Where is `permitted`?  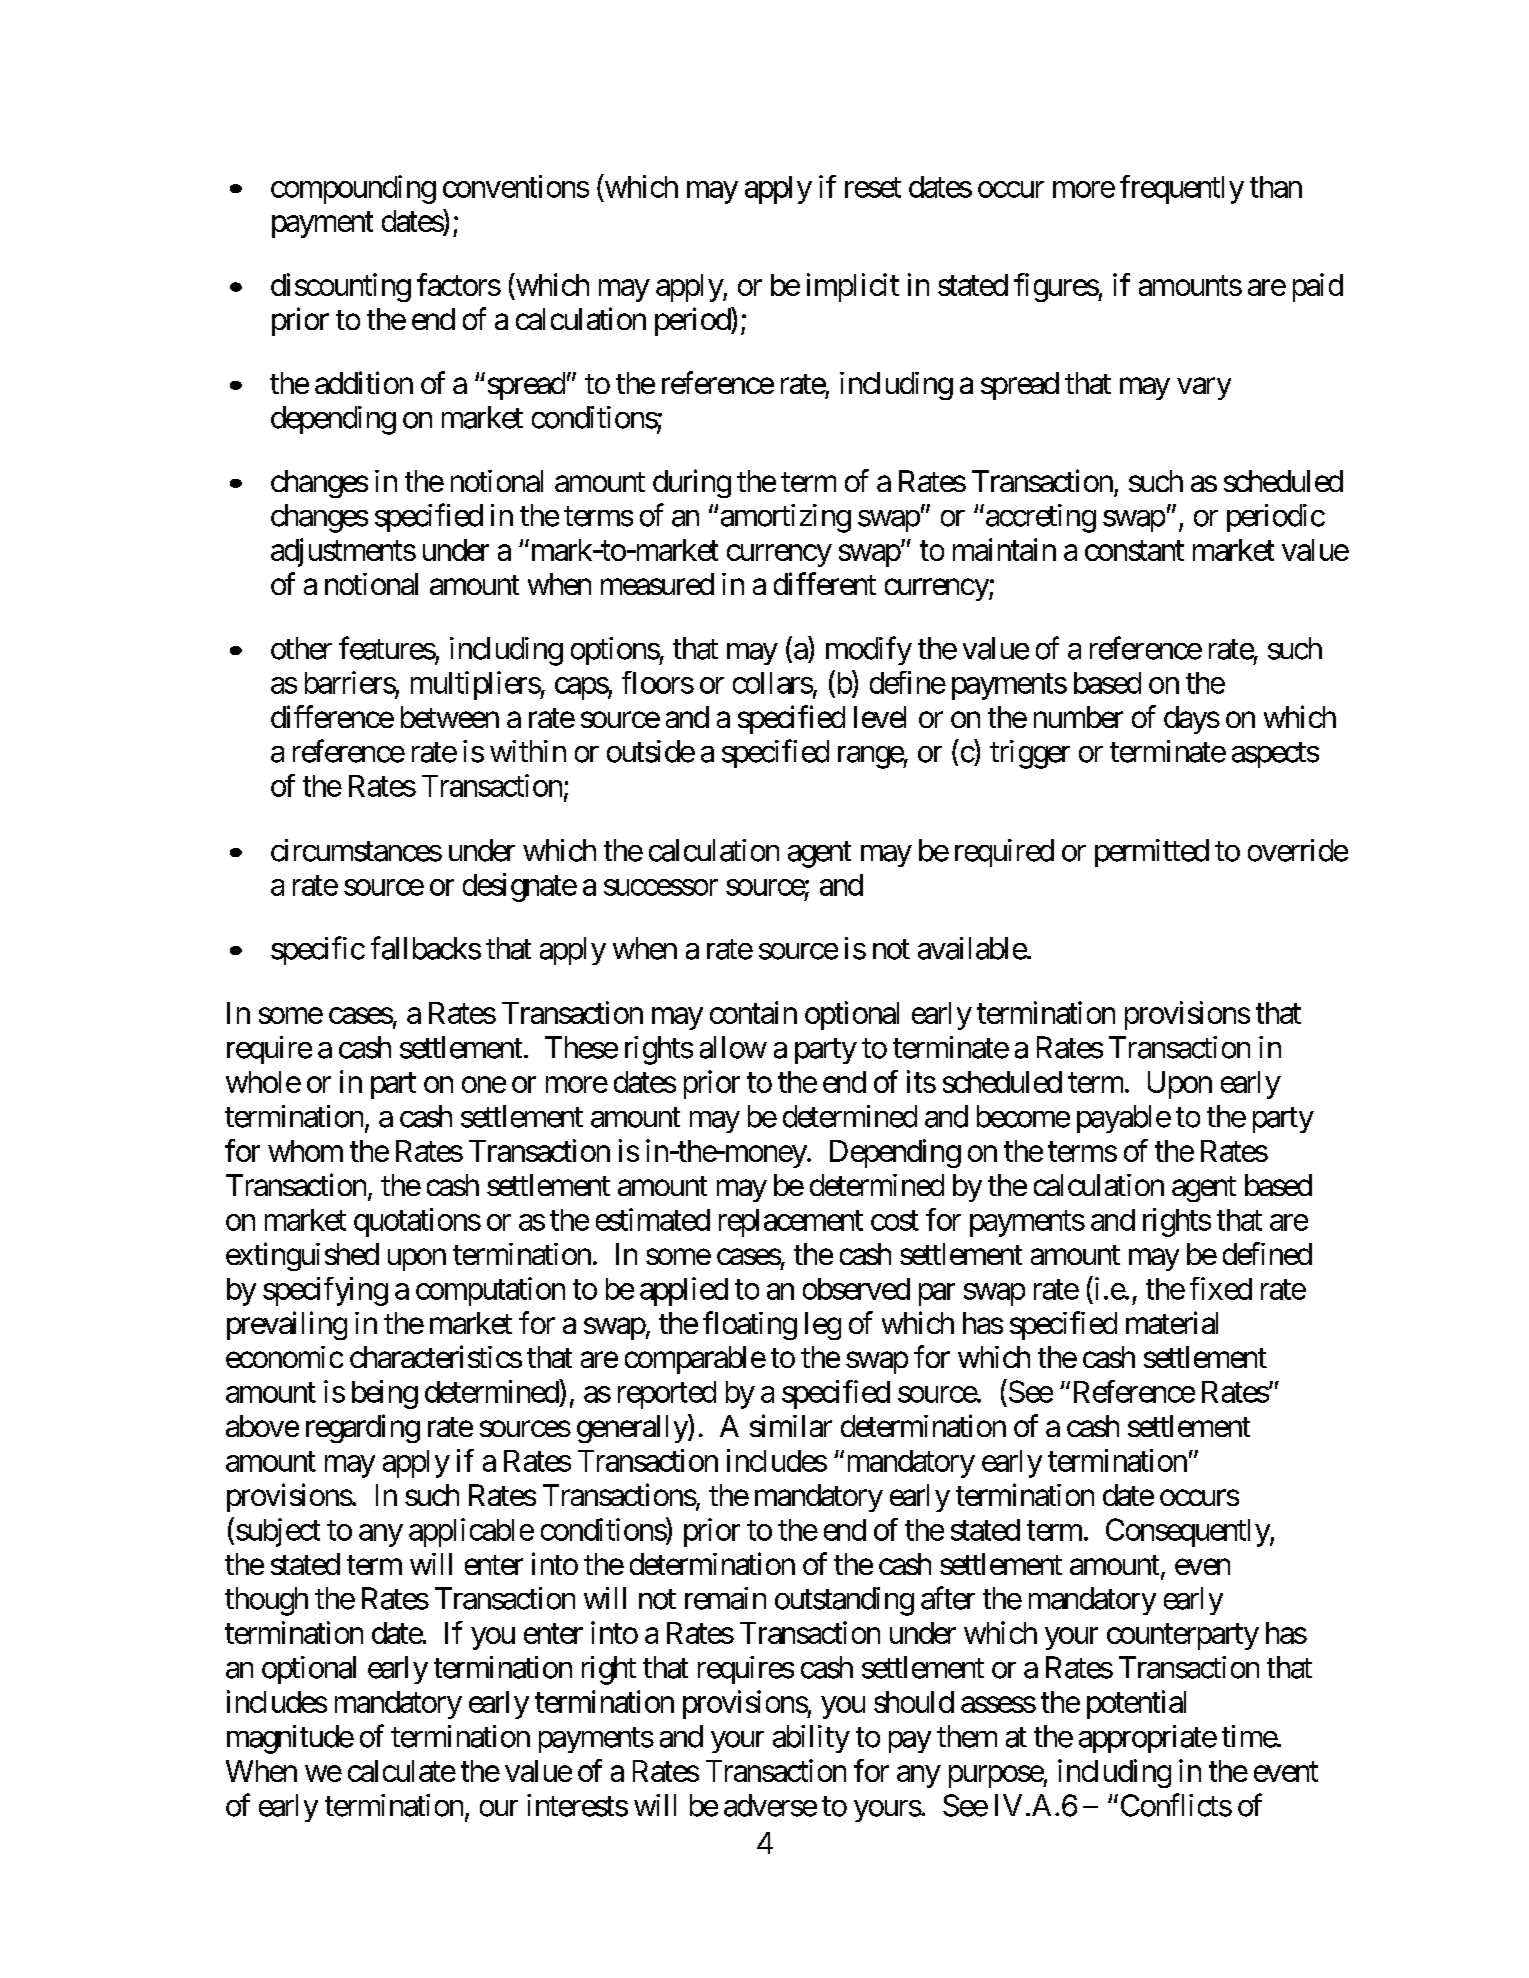
permitted is located at coordinates (1152, 853).
